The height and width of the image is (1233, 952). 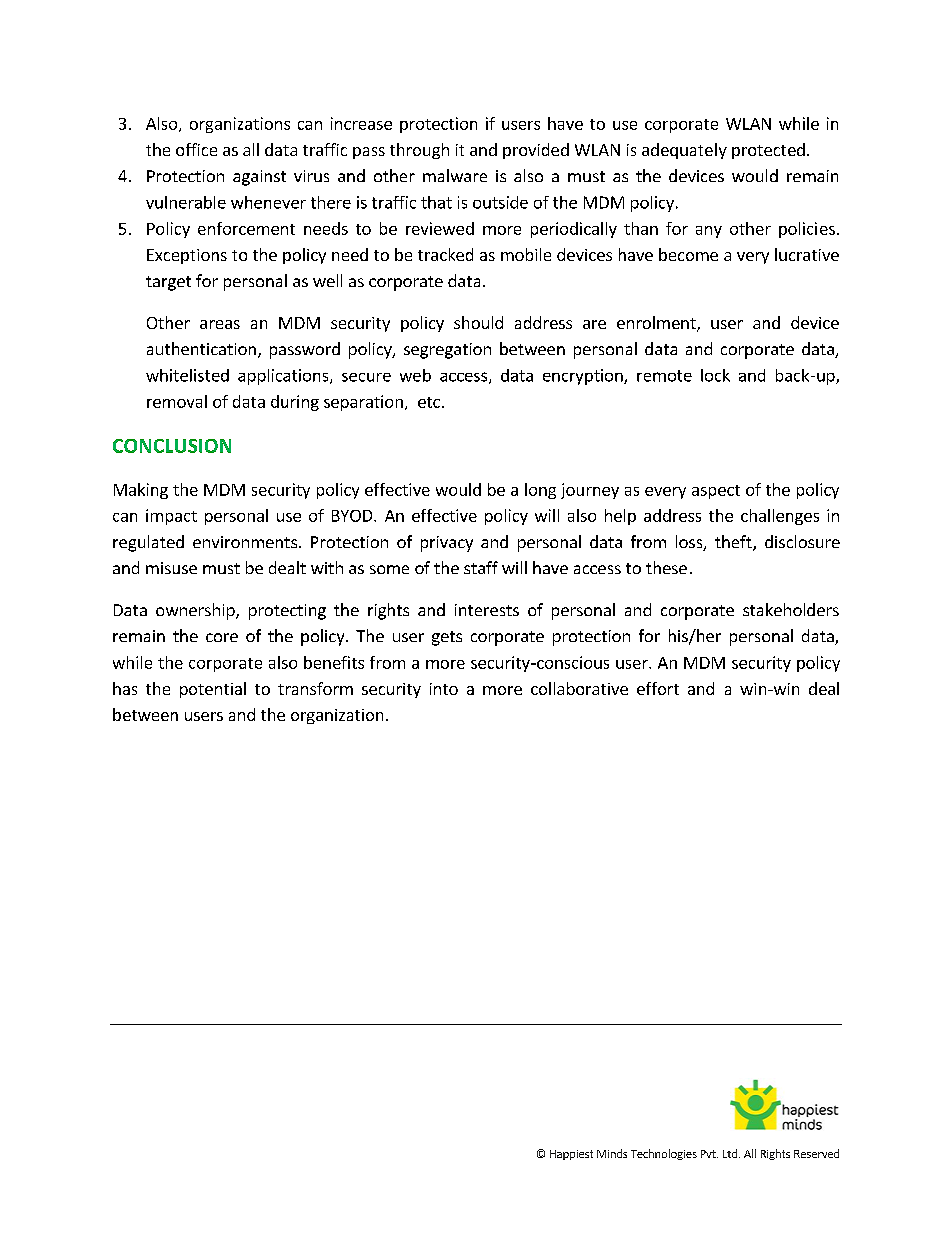 What do you see at coordinates (571, 1155) in the image?
I see `Happiest` at bounding box center [571, 1155].
